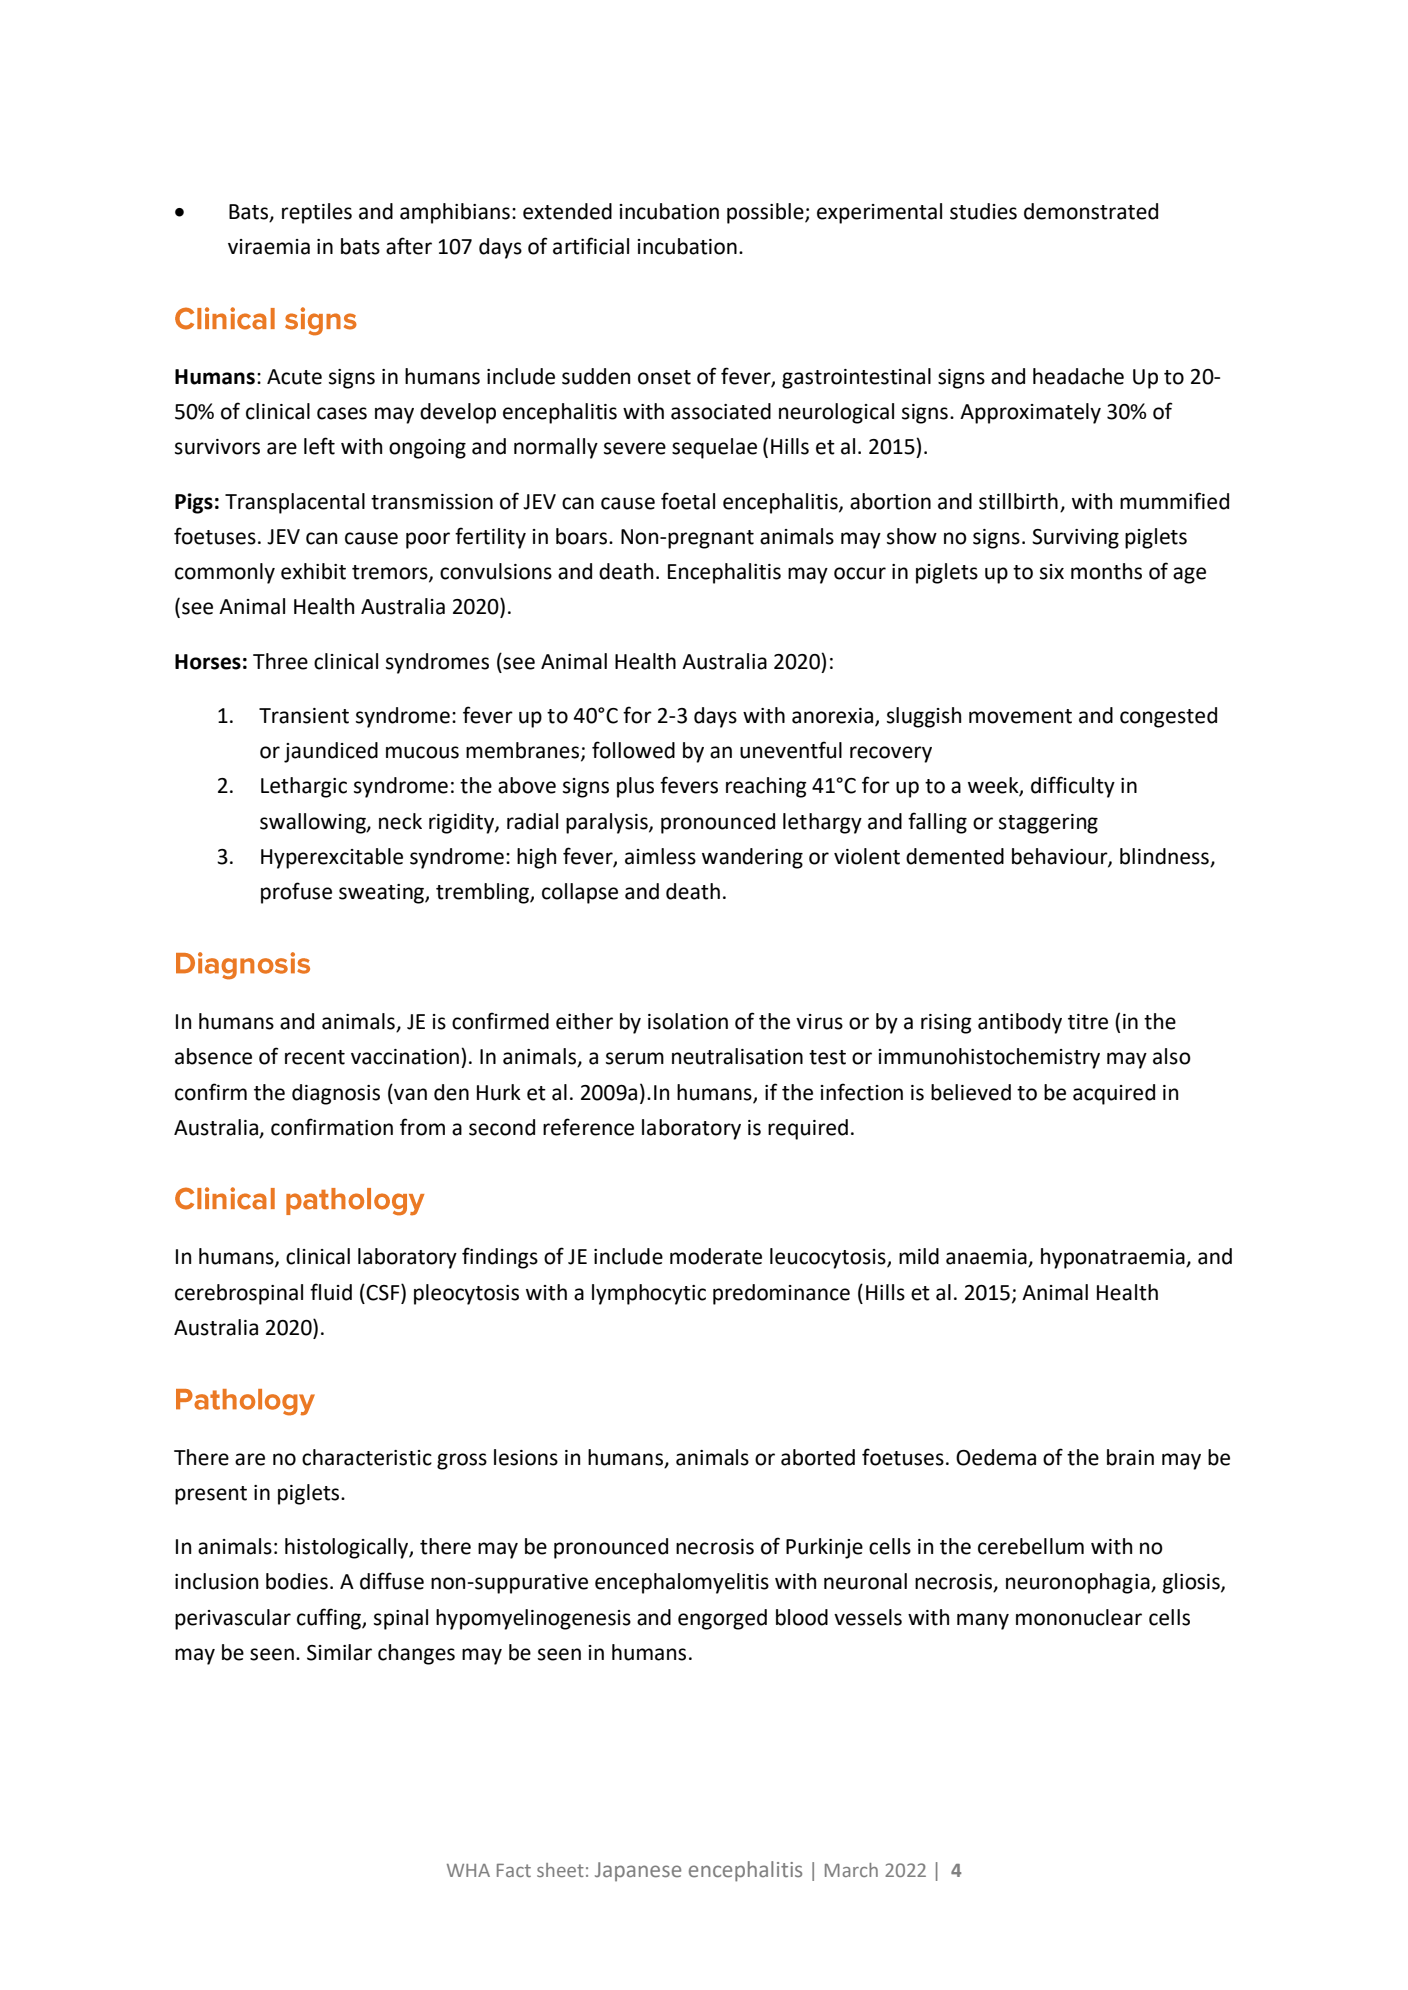 The height and width of the screenshot is (1990, 1408). I want to click on Japanese, so click(638, 1872).
